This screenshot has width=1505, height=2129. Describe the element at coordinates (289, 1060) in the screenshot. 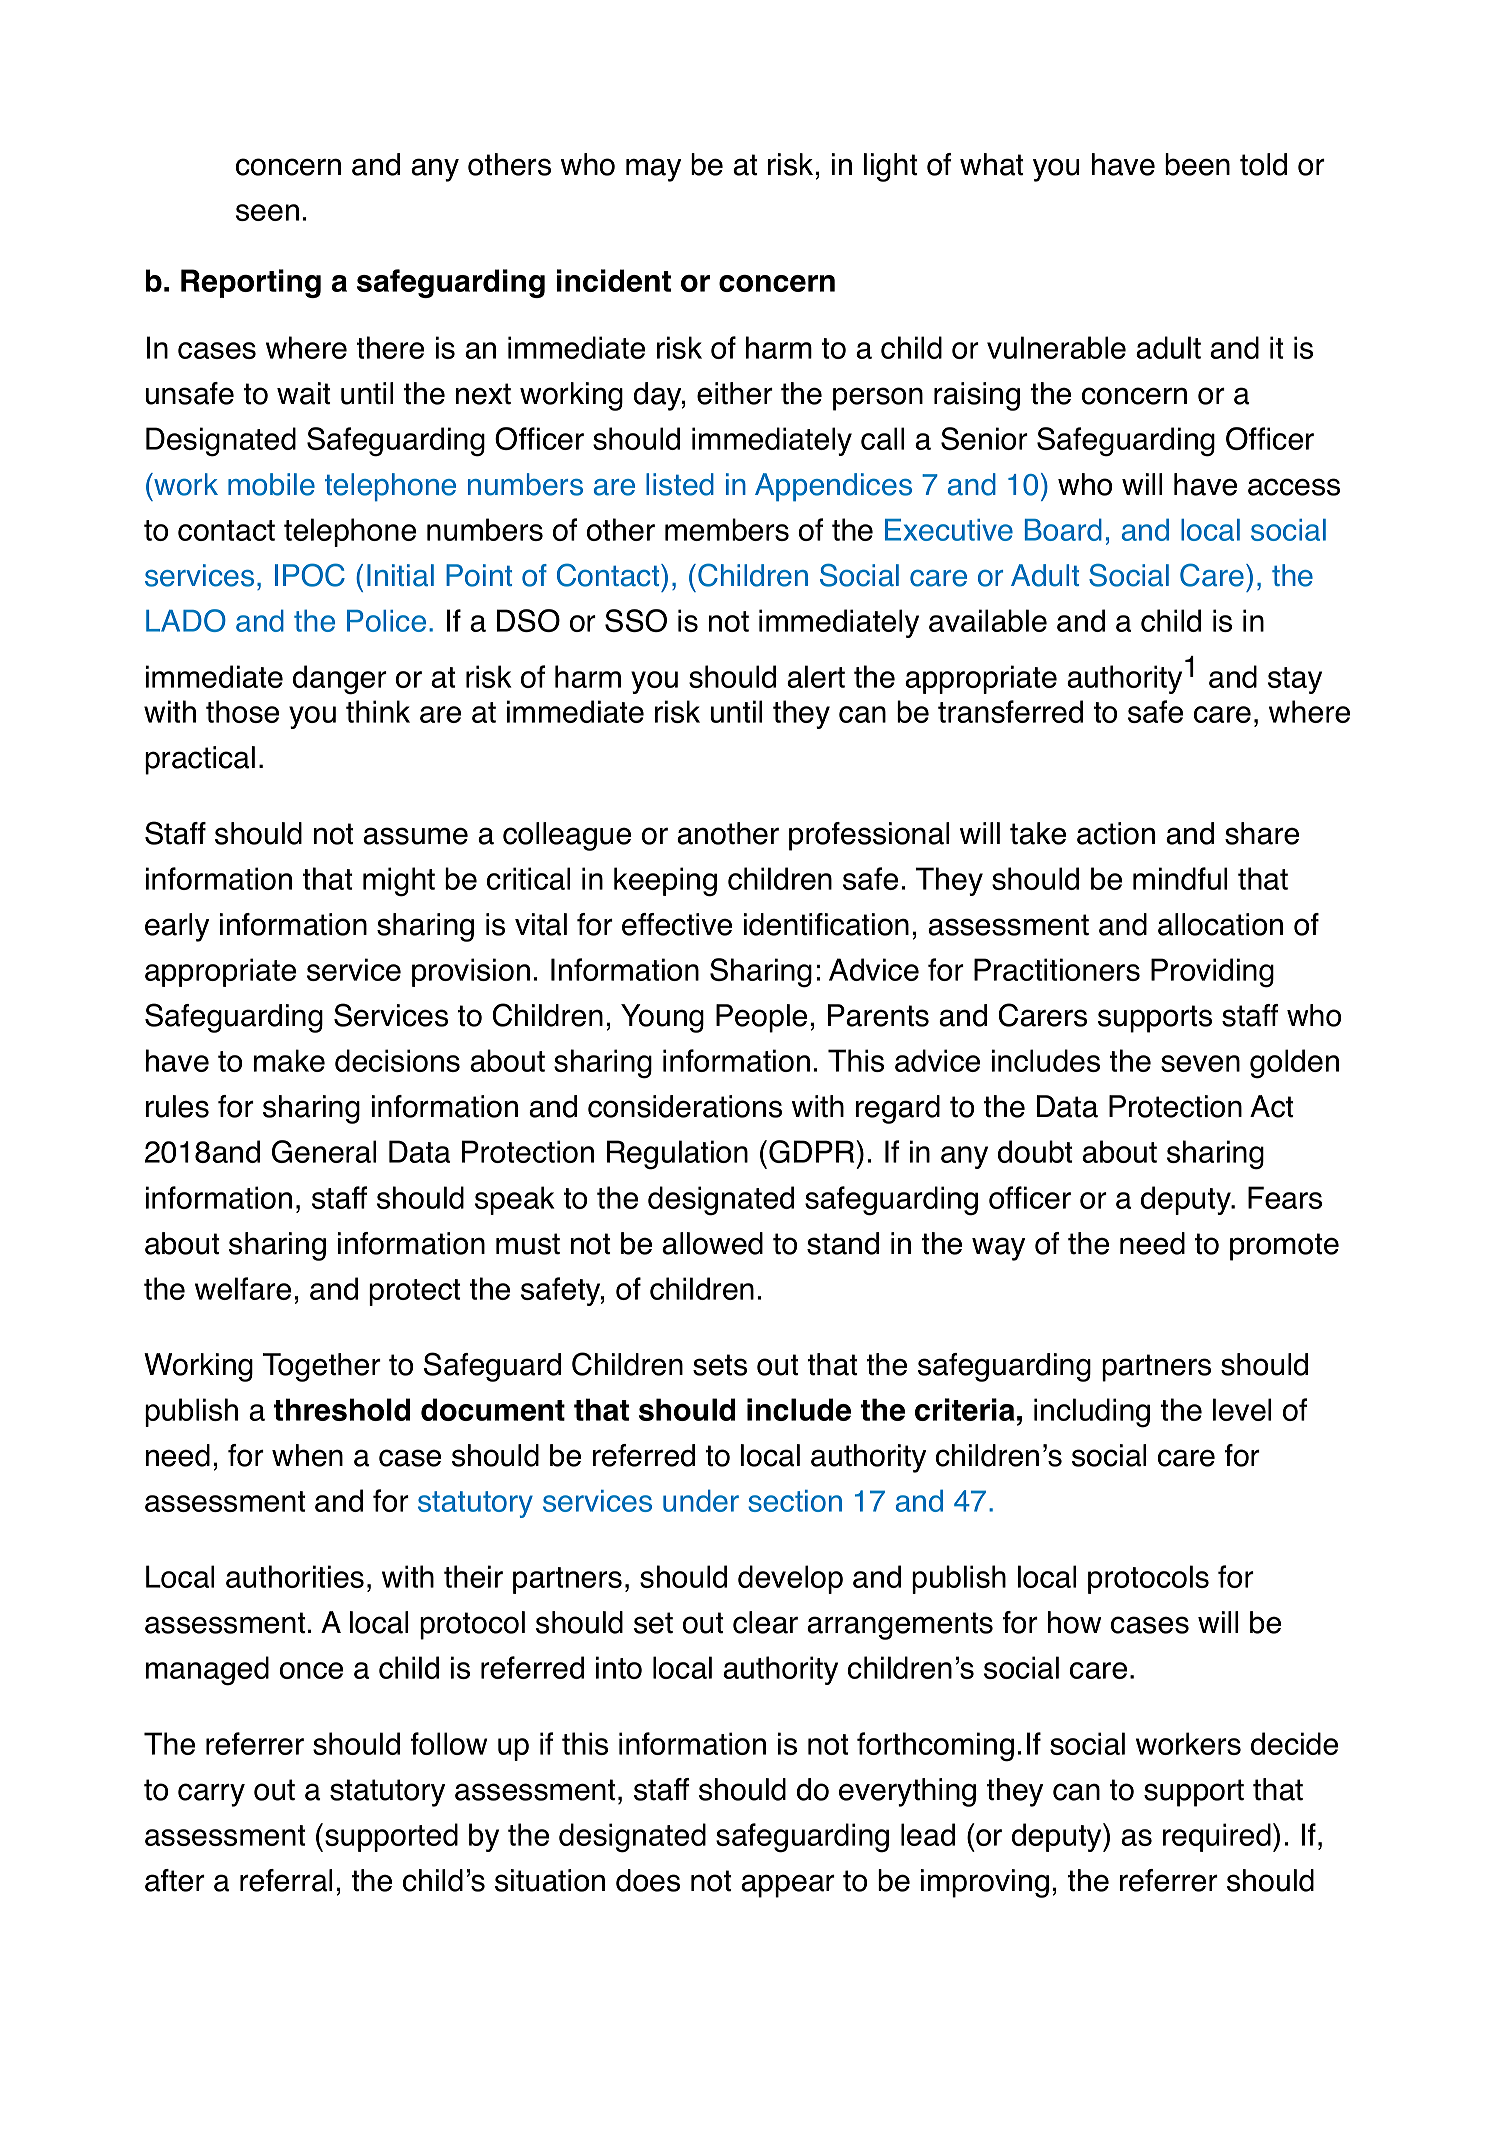

I see `make` at that location.
